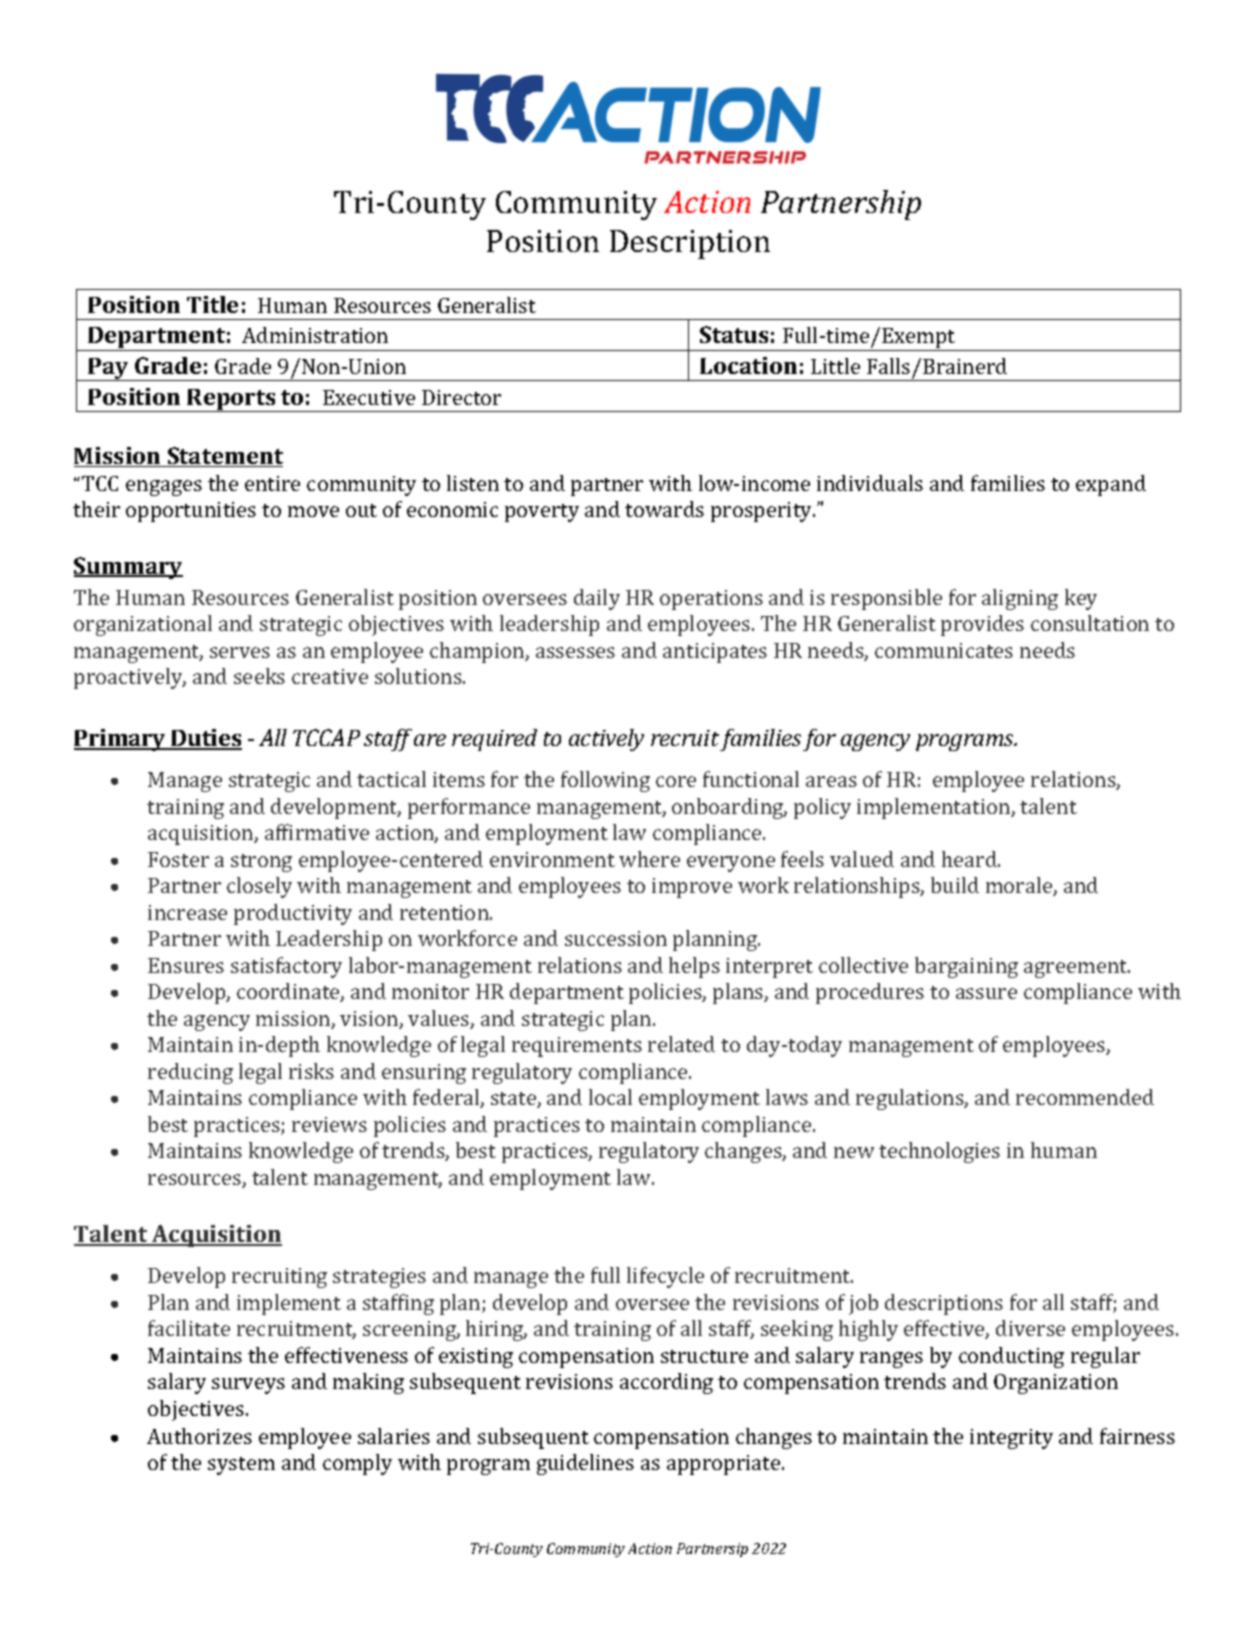 The height and width of the page is (1627, 1257). What do you see at coordinates (835, 366) in the page?
I see `Little` at bounding box center [835, 366].
